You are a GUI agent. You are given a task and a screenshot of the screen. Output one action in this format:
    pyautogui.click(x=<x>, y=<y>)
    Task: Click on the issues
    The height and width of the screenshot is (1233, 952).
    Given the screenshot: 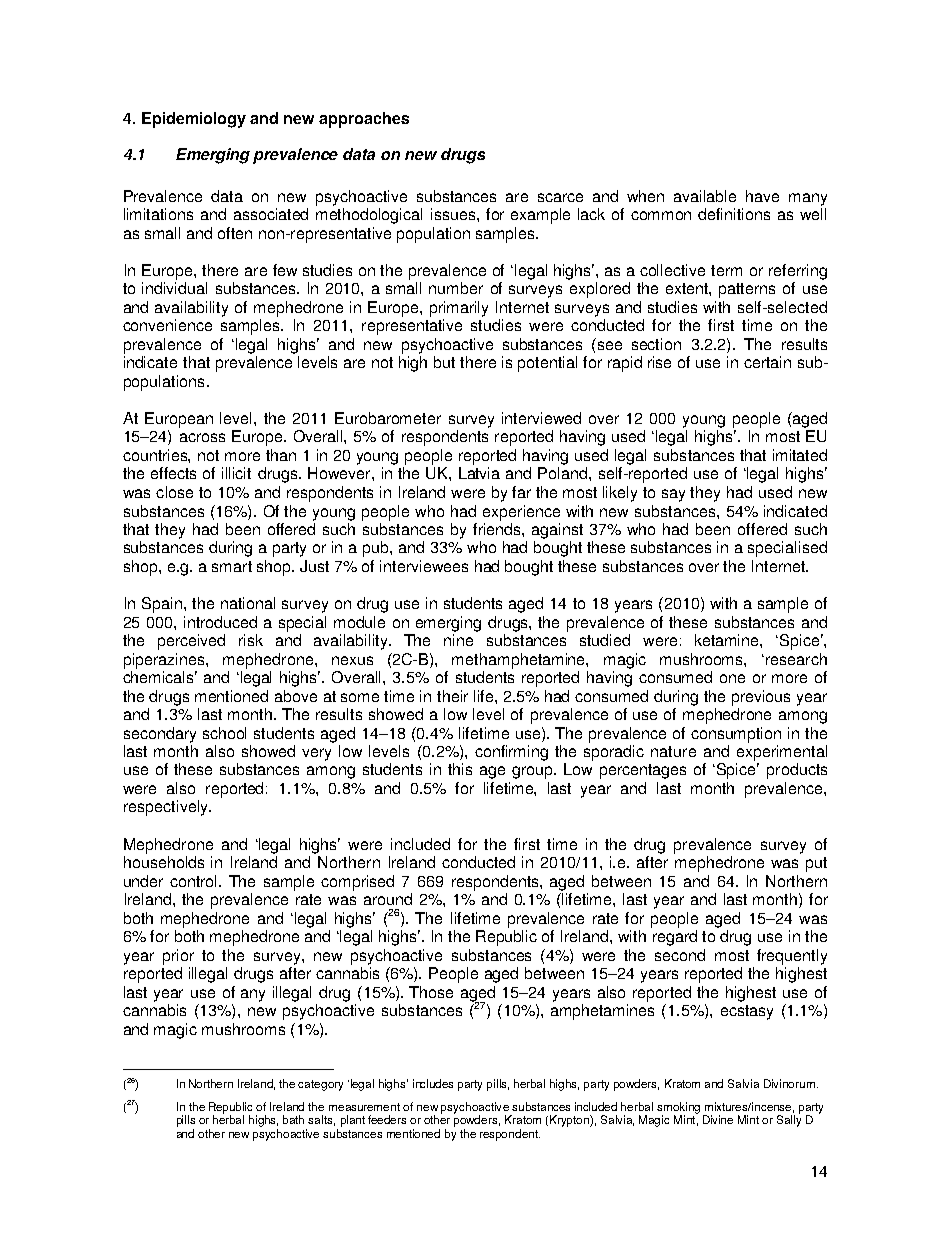 What is the action you would take?
    pyautogui.click(x=454, y=214)
